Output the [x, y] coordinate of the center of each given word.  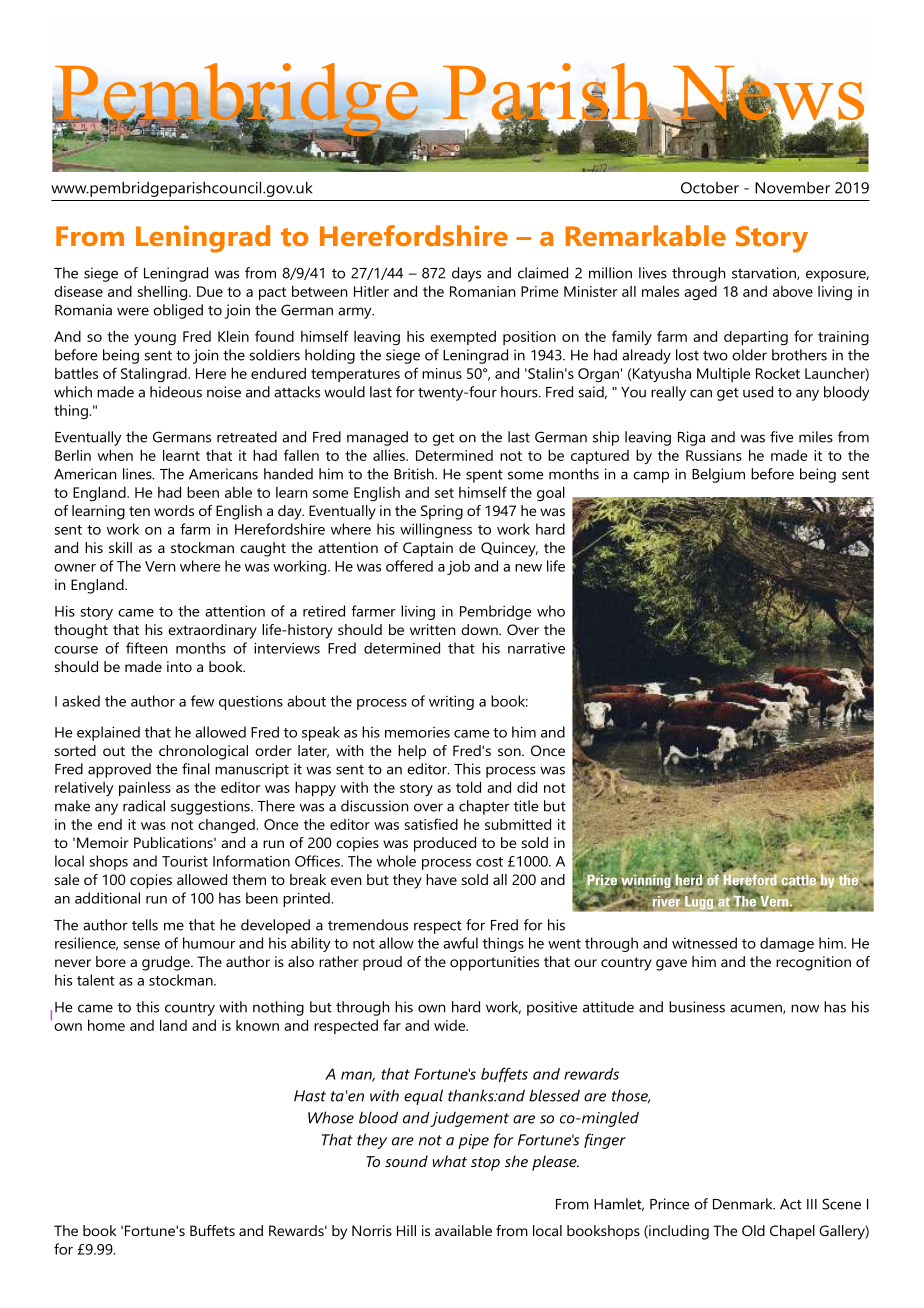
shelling [164, 293]
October [710, 188]
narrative [536, 648]
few [202, 701]
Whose [331, 1117]
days [466, 274]
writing [451, 702]
